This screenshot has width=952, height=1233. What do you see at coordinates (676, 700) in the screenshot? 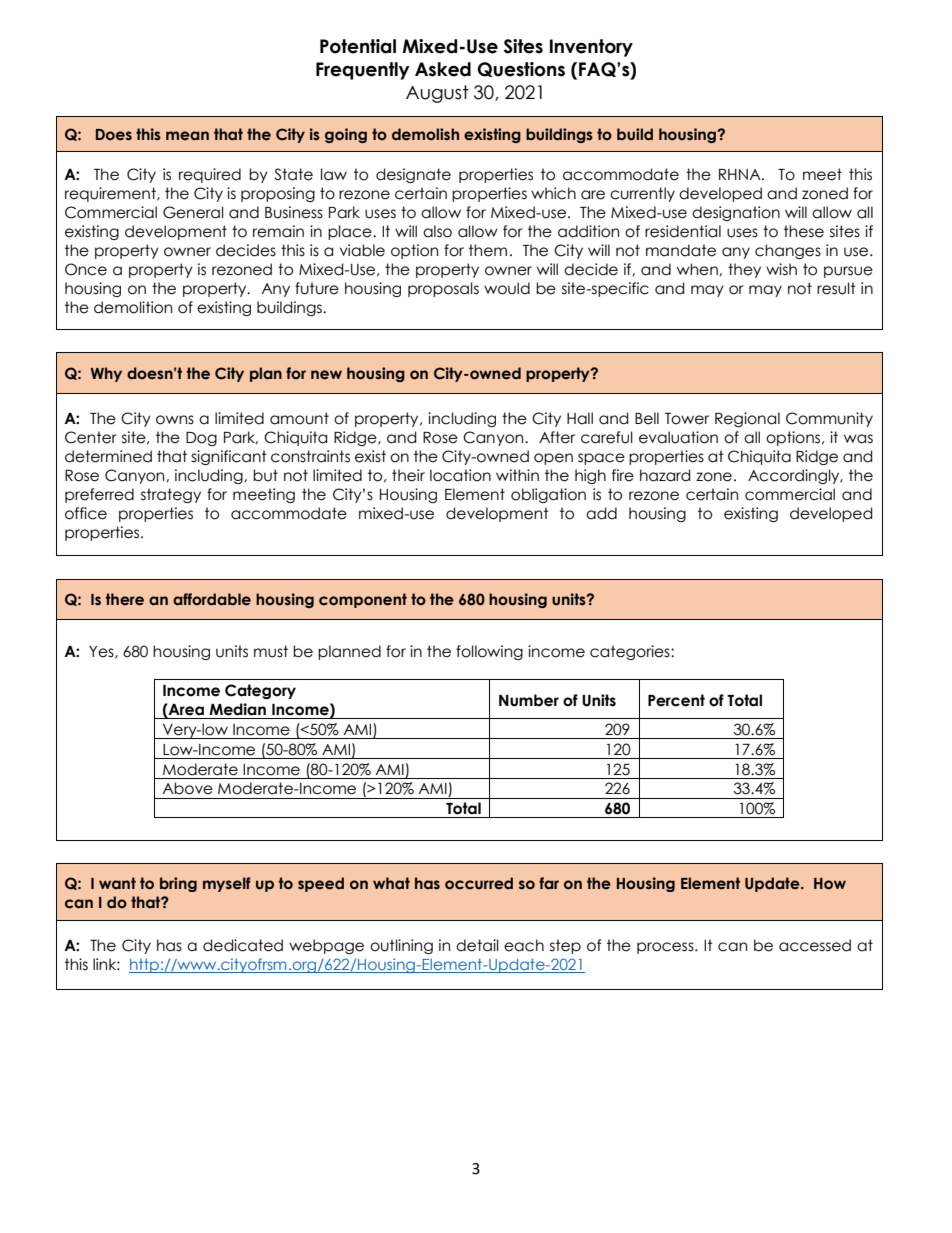
I see `Percent` at bounding box center [676, 700].
